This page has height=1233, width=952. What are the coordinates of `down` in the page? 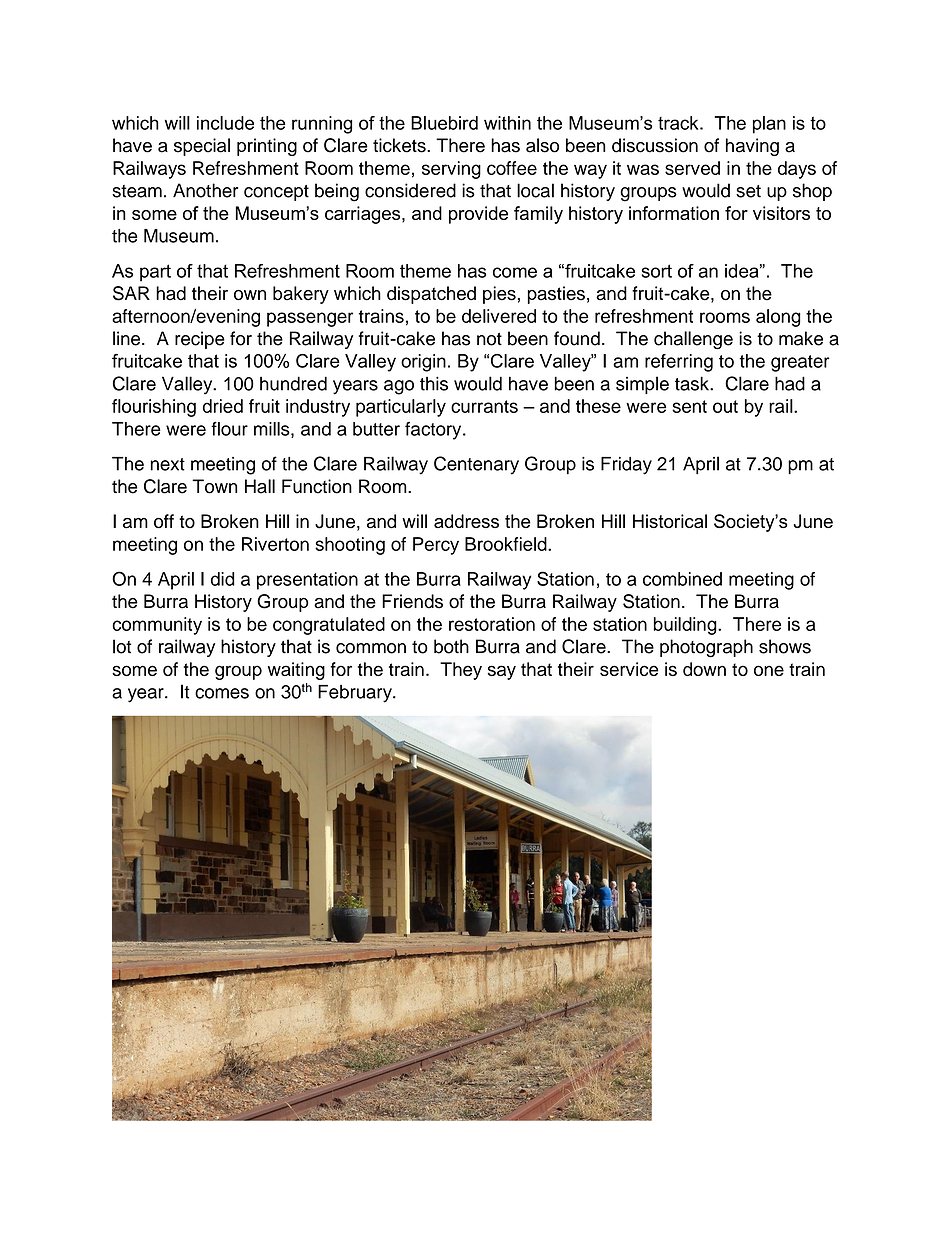 It's located at (704, 669).
